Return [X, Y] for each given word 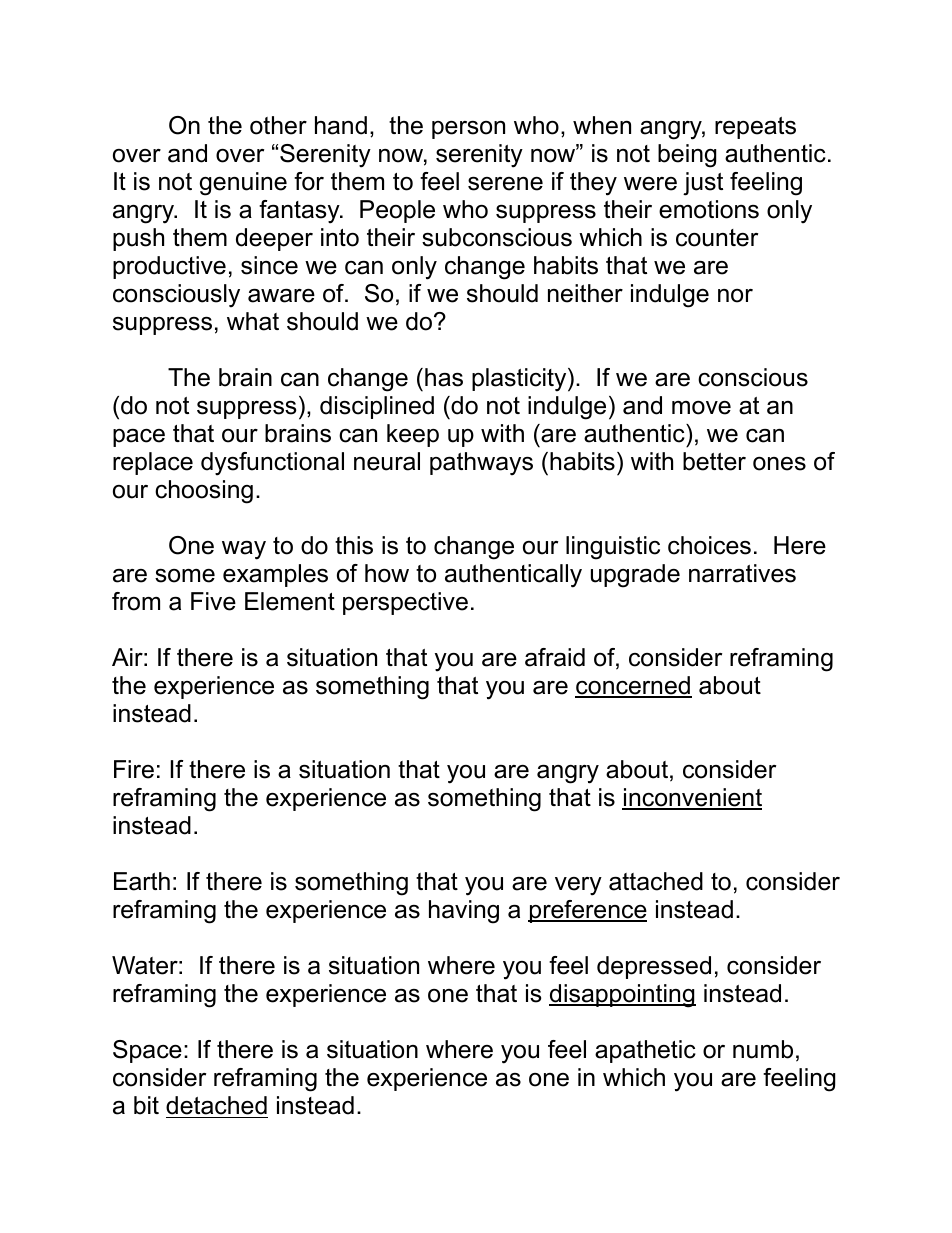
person [468, 130]
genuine [243, 184]
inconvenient [692, 798]
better [714, 461]
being [687, 156]
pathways [481, 464]
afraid [555, 657]
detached [217, 1107]
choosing [204, 492]
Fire [134, 769]
